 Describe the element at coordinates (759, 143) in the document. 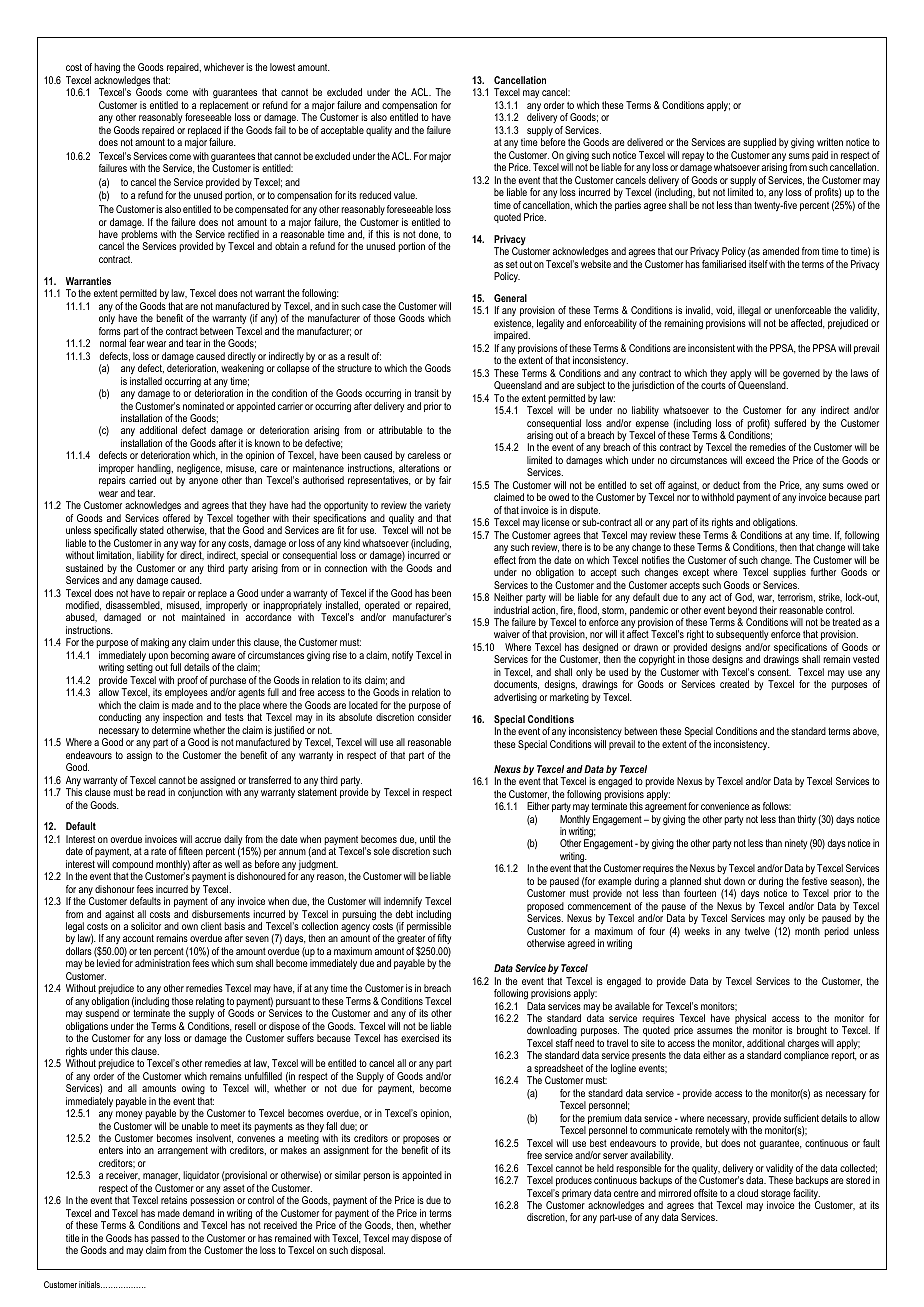

I see `supplied` at that location.
